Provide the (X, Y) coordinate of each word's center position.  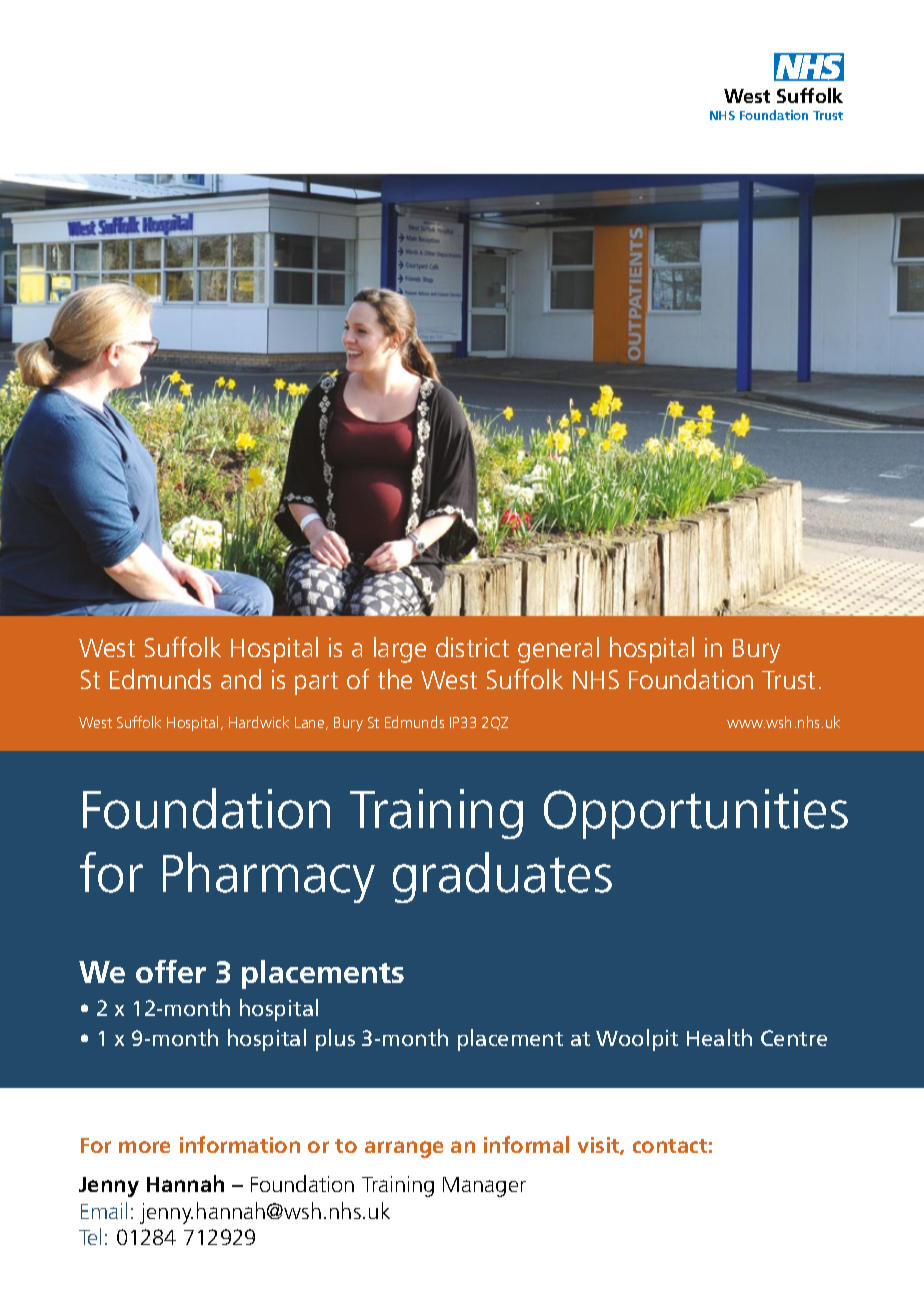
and (241, 679)
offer (171, 971)
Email (104, 1210)
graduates (502, 877)
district (472, 647)
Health (719, 1037)
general (558, 650)
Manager (484, 1187)
